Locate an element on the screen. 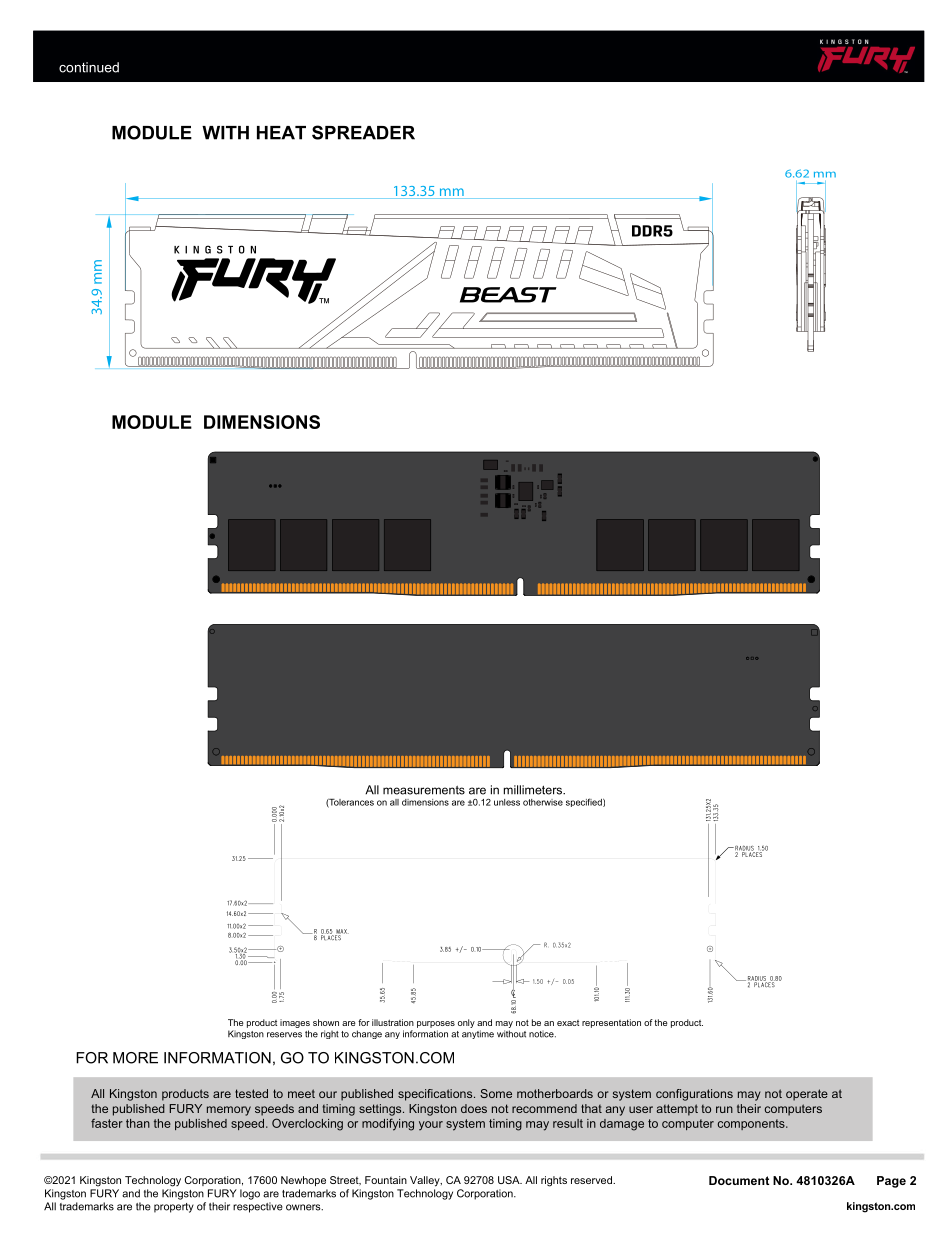 The height and width of the screenshot is (1233, 952). representation is located at coordinates (611, 1023).
